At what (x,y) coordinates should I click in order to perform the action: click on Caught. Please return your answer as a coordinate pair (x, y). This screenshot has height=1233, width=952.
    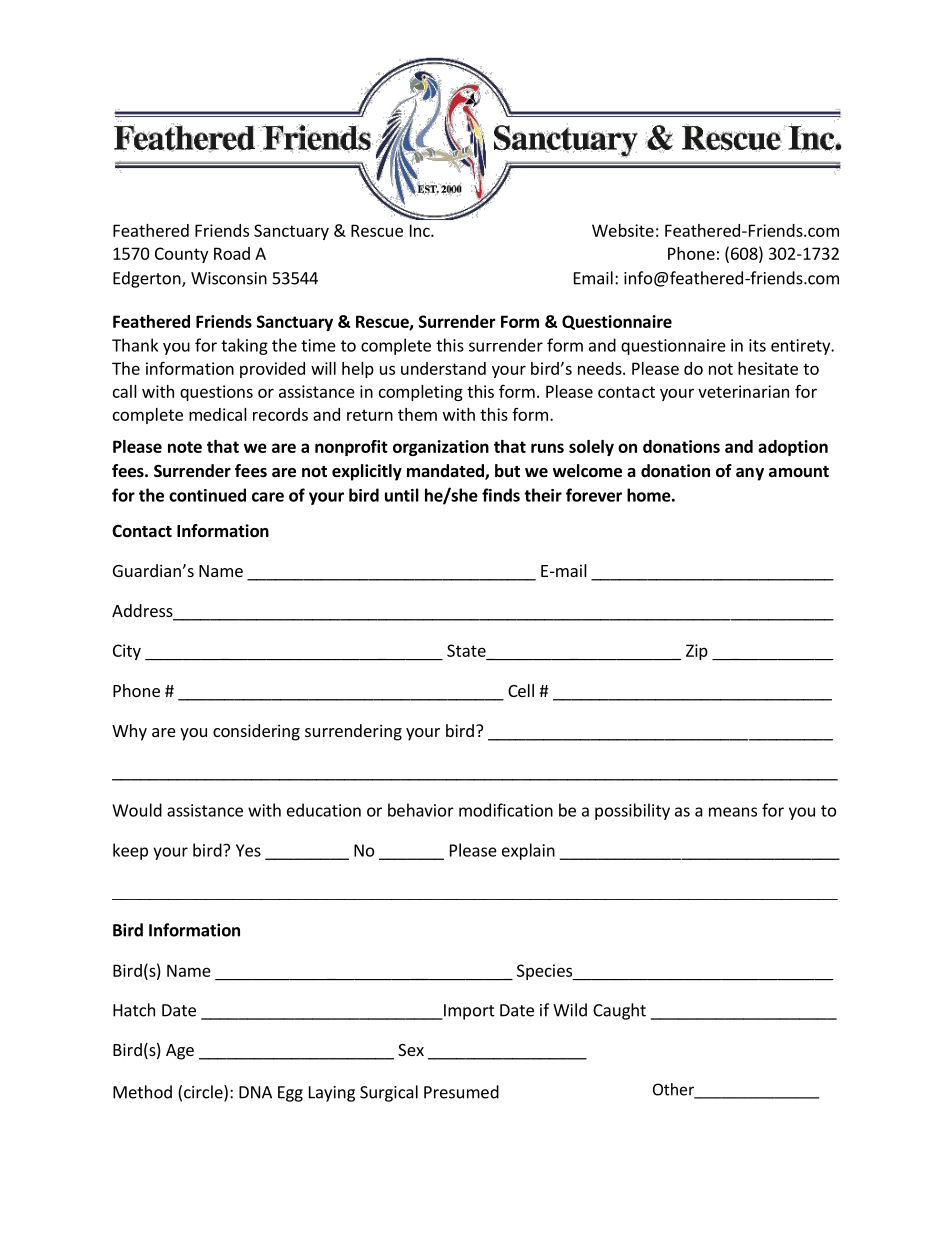
    Looking at the image, I should click on (619, 1011).
